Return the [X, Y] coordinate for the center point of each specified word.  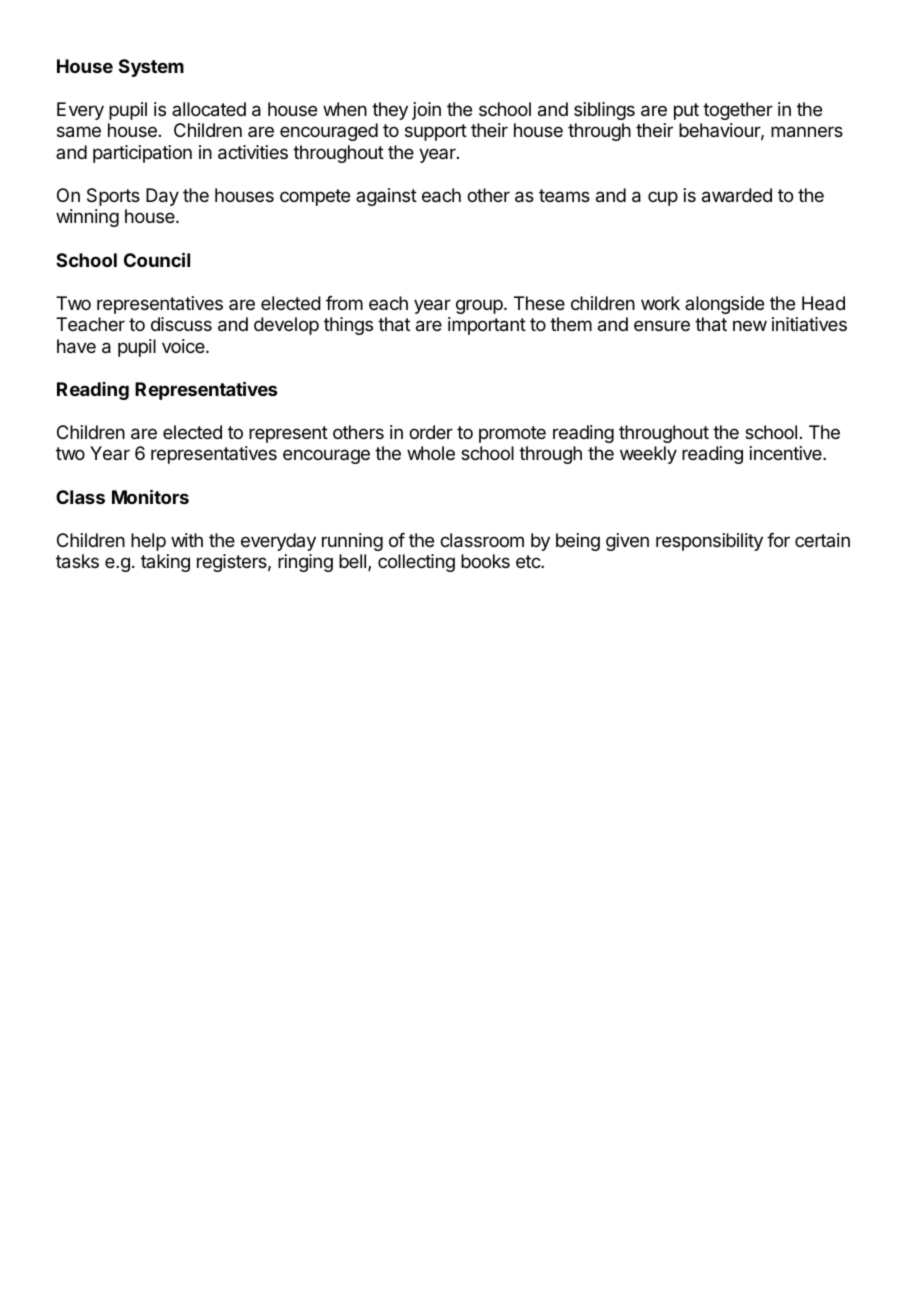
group [480, 306]
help [148, 542]
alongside [724, 305]
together [738, 111]
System [151, 68]
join [426, 111]
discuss [181, 324]
